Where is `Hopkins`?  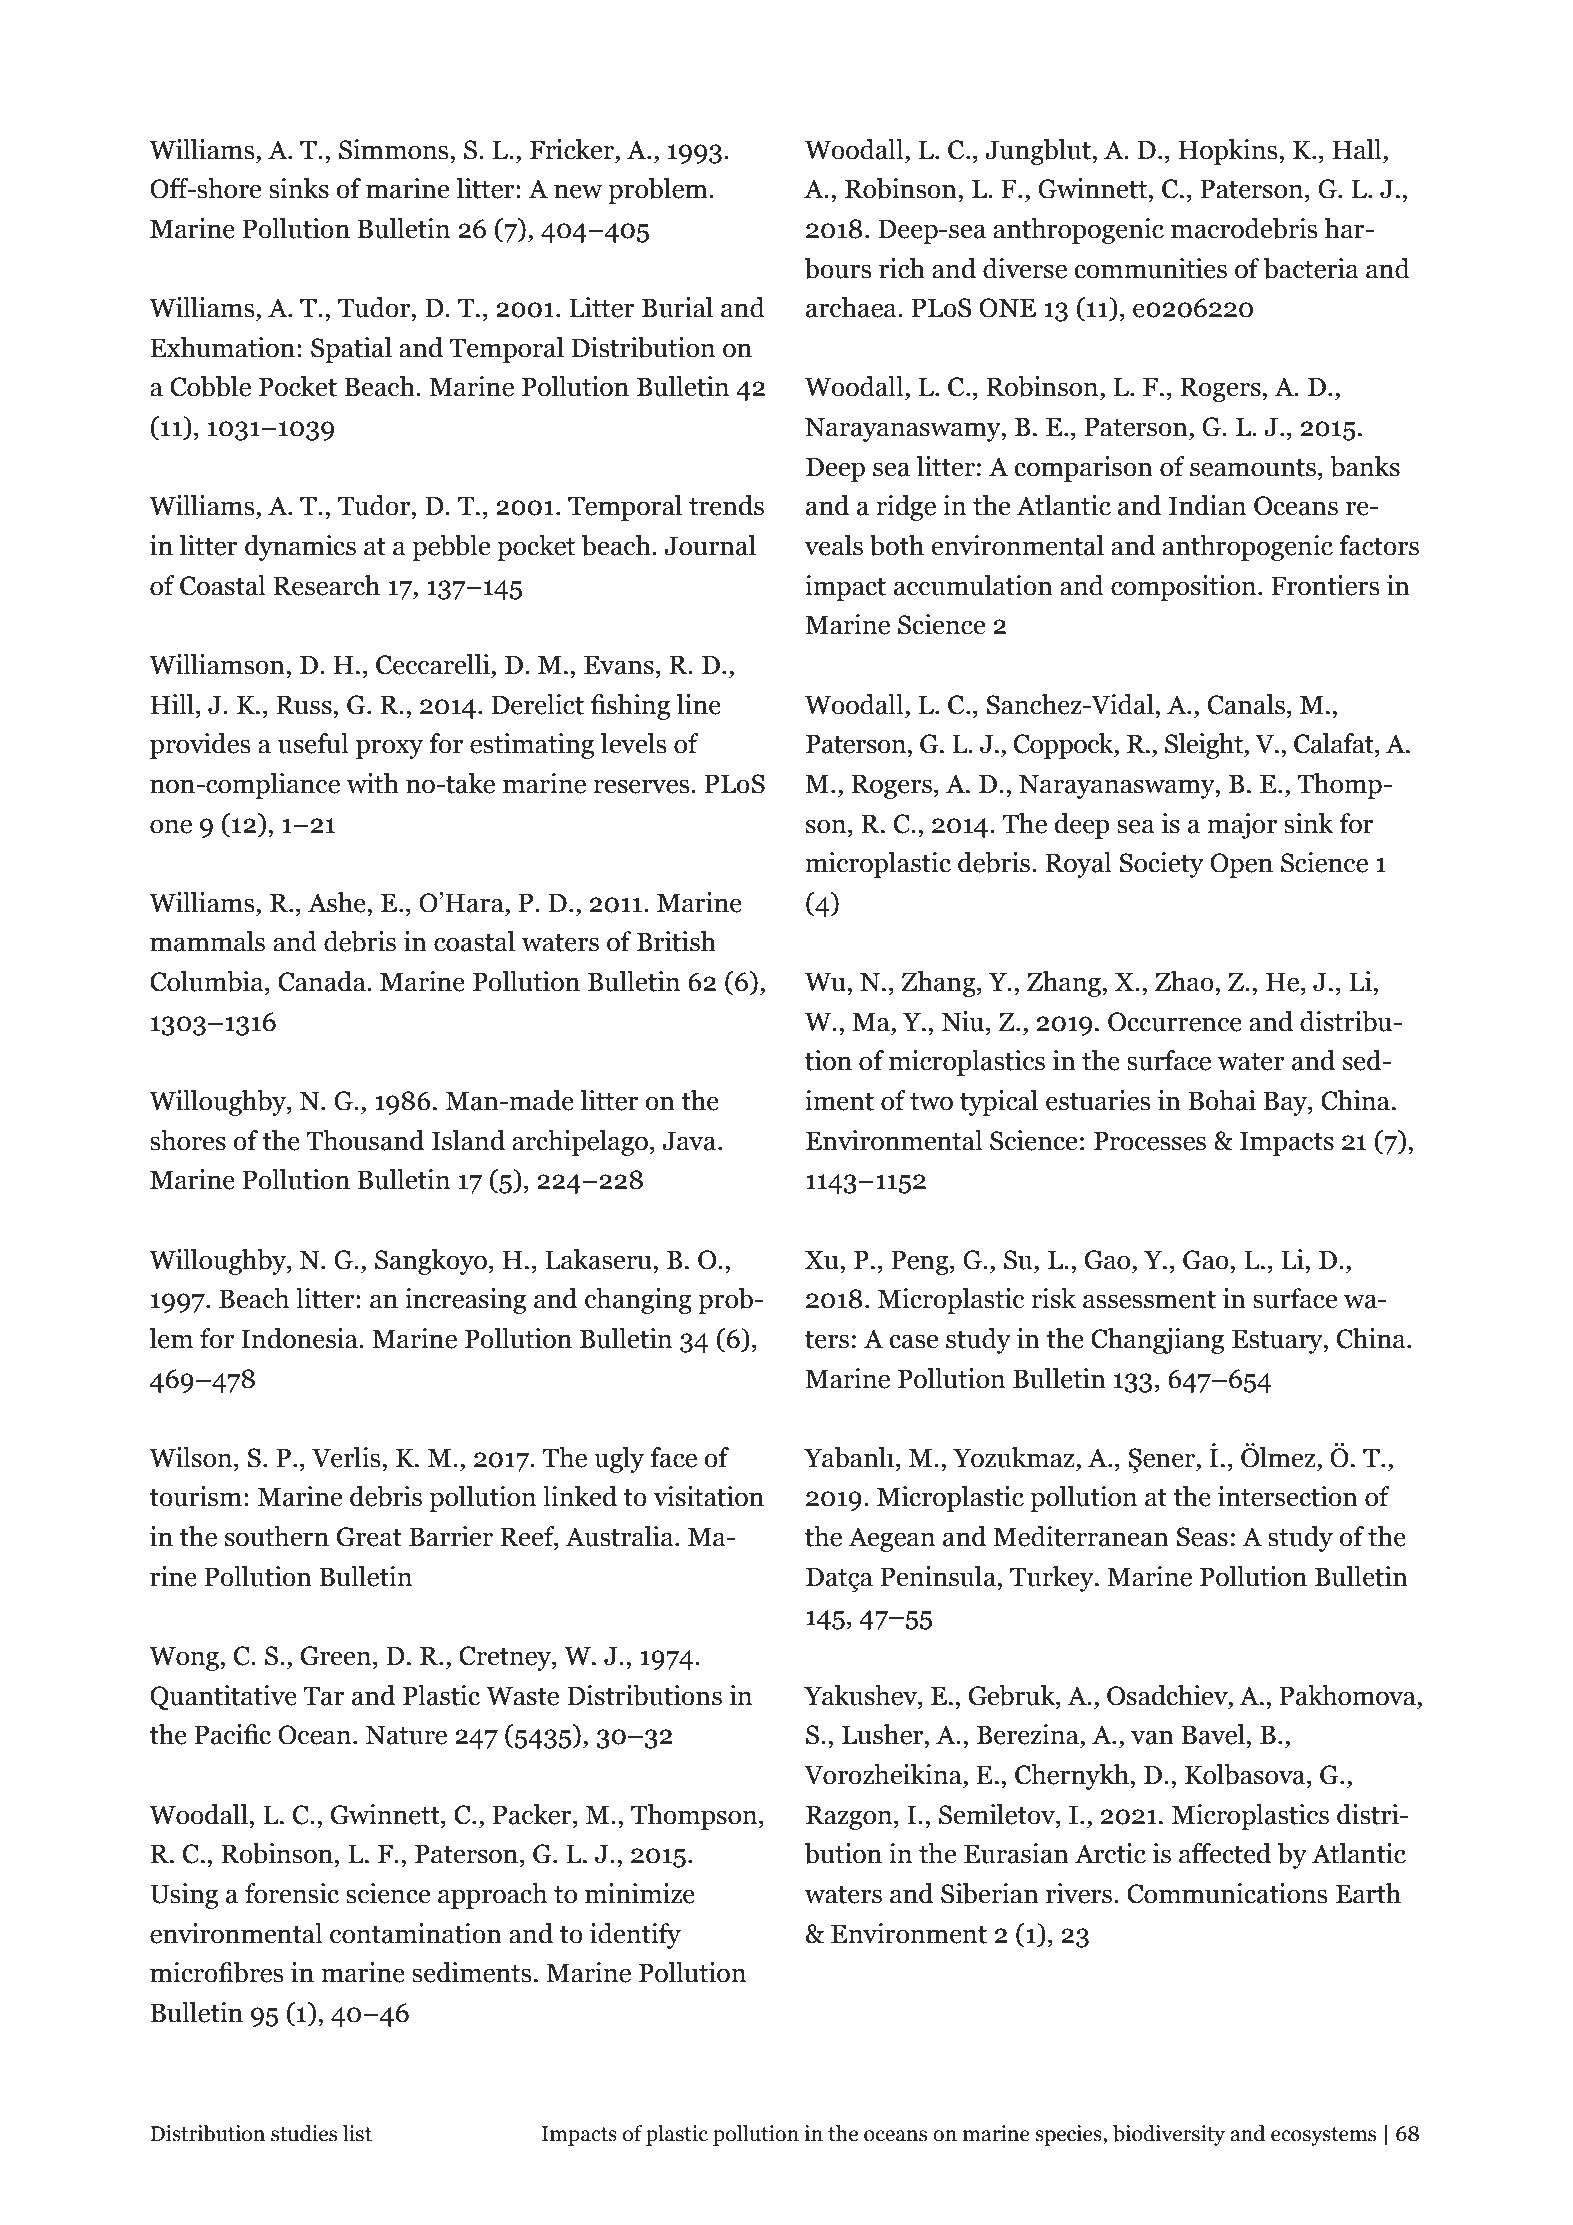 Hopkins is located at coordinates (1229, 152).
